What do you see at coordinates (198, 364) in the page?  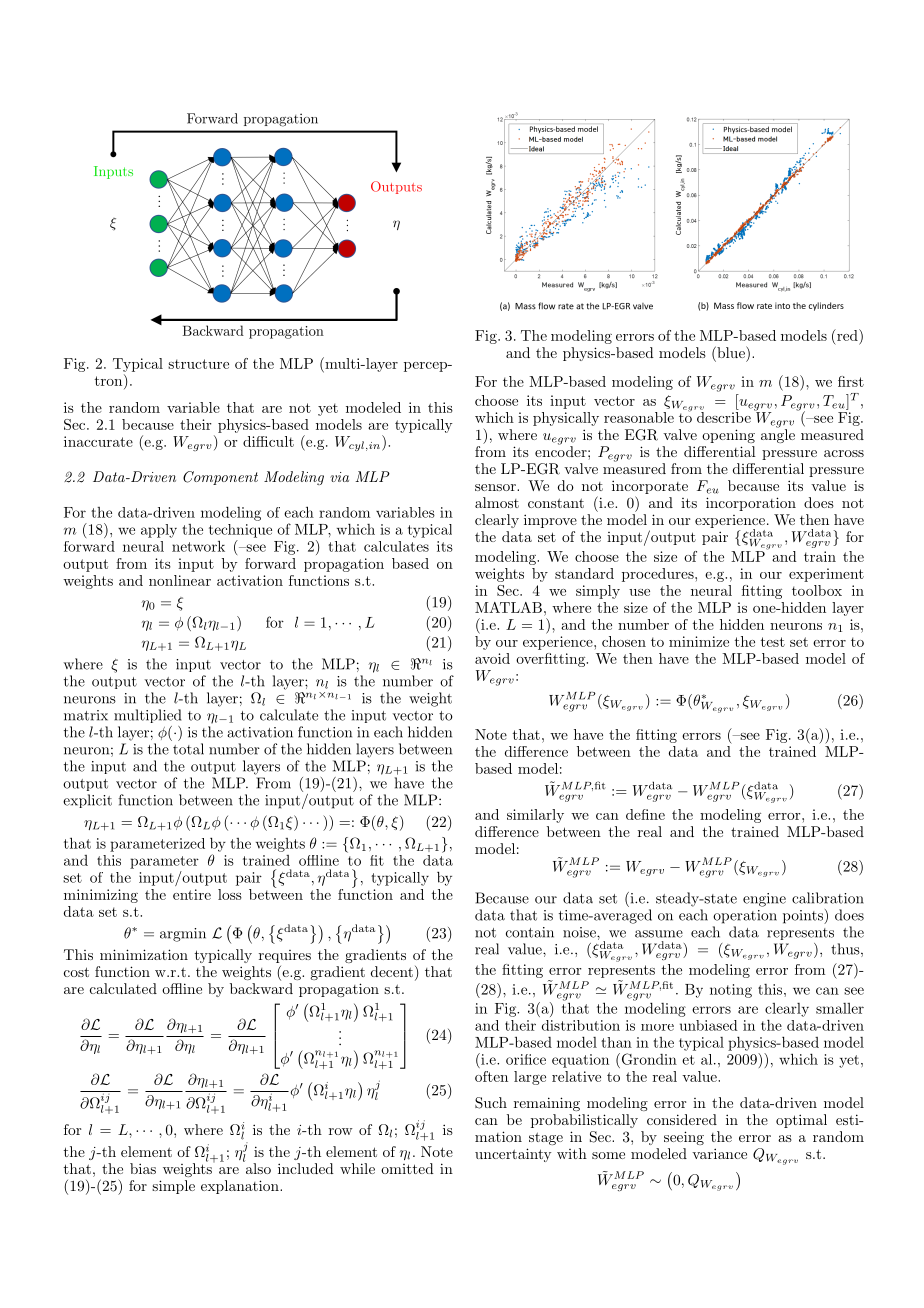 I see `structure` at bounding box center [198, 364].
